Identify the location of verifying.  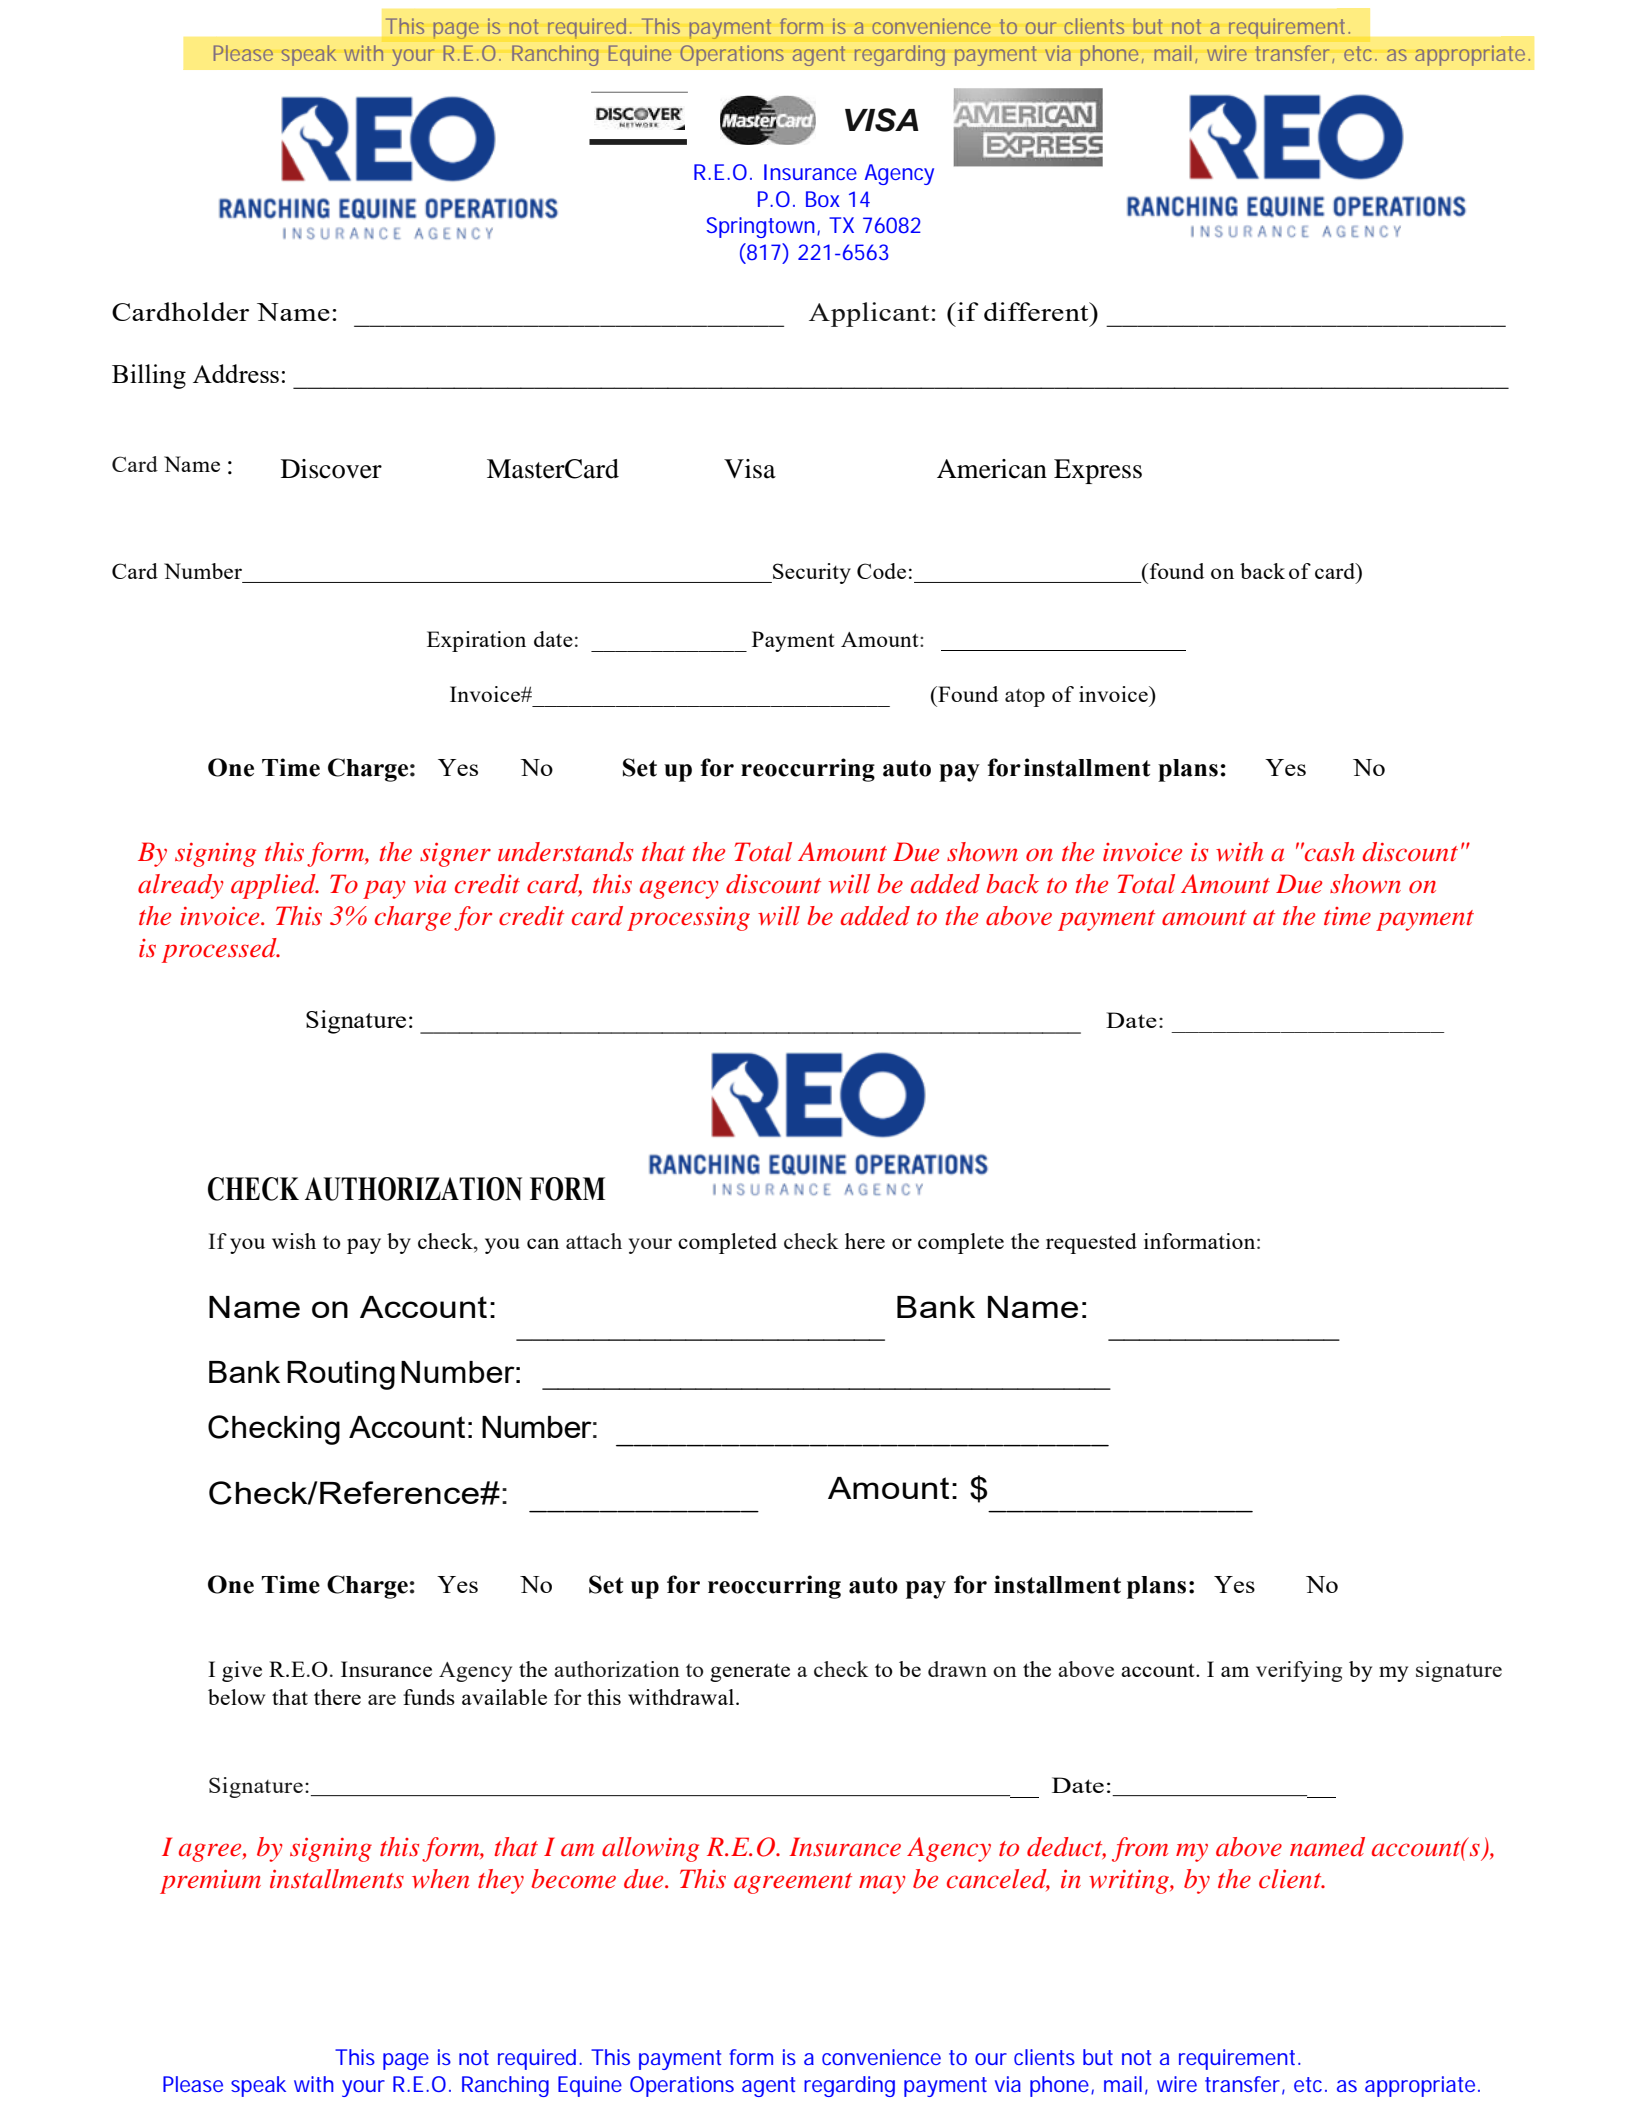
(1299, 1671).
